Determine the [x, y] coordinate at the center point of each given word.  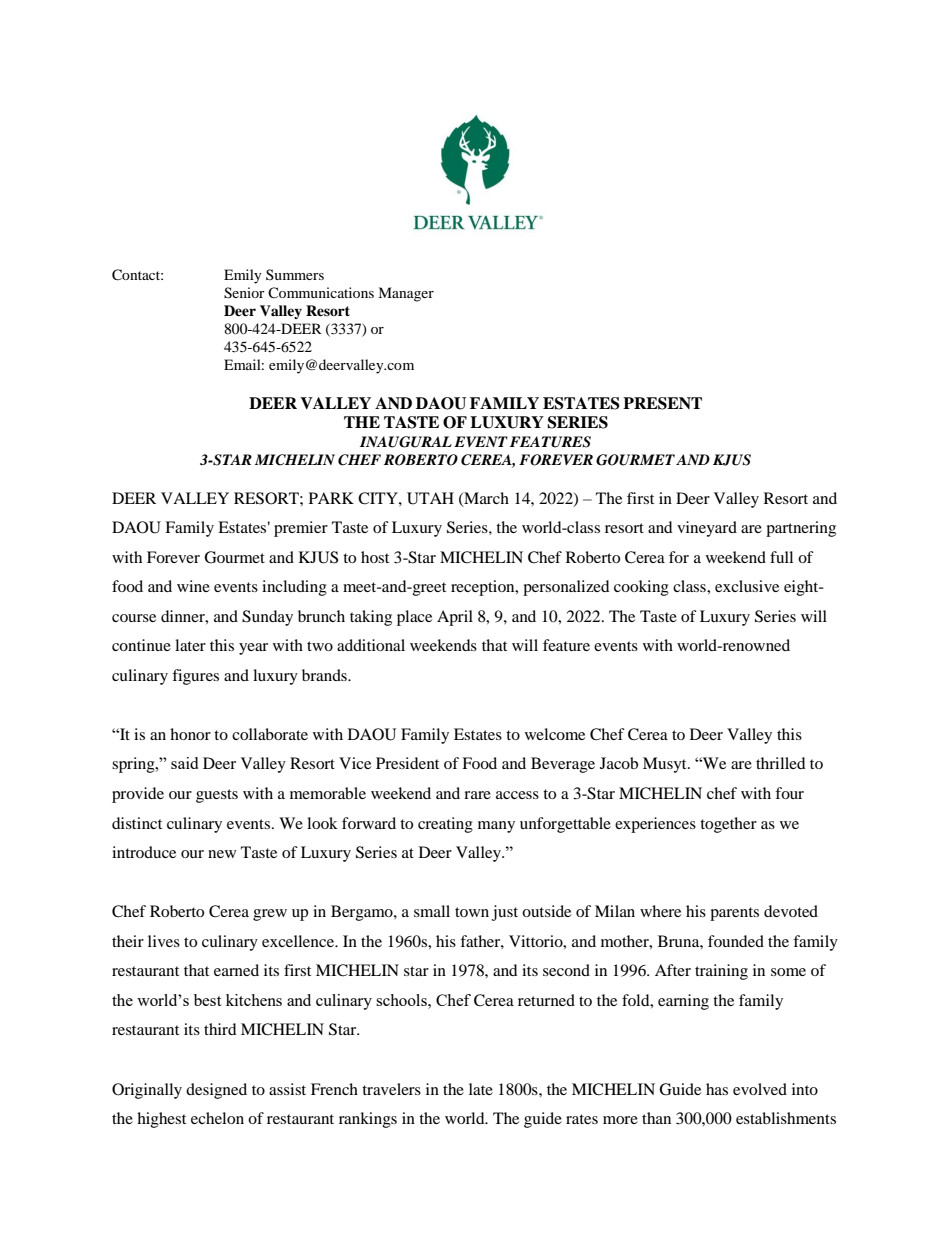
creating [445, 825]
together [728, 825]
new [222, 854]
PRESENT [662, 403]
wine [193, 586]
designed [216, 1091]
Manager [406, 294]
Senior [244, 293]
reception [484, 588]
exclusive [747, 586]
